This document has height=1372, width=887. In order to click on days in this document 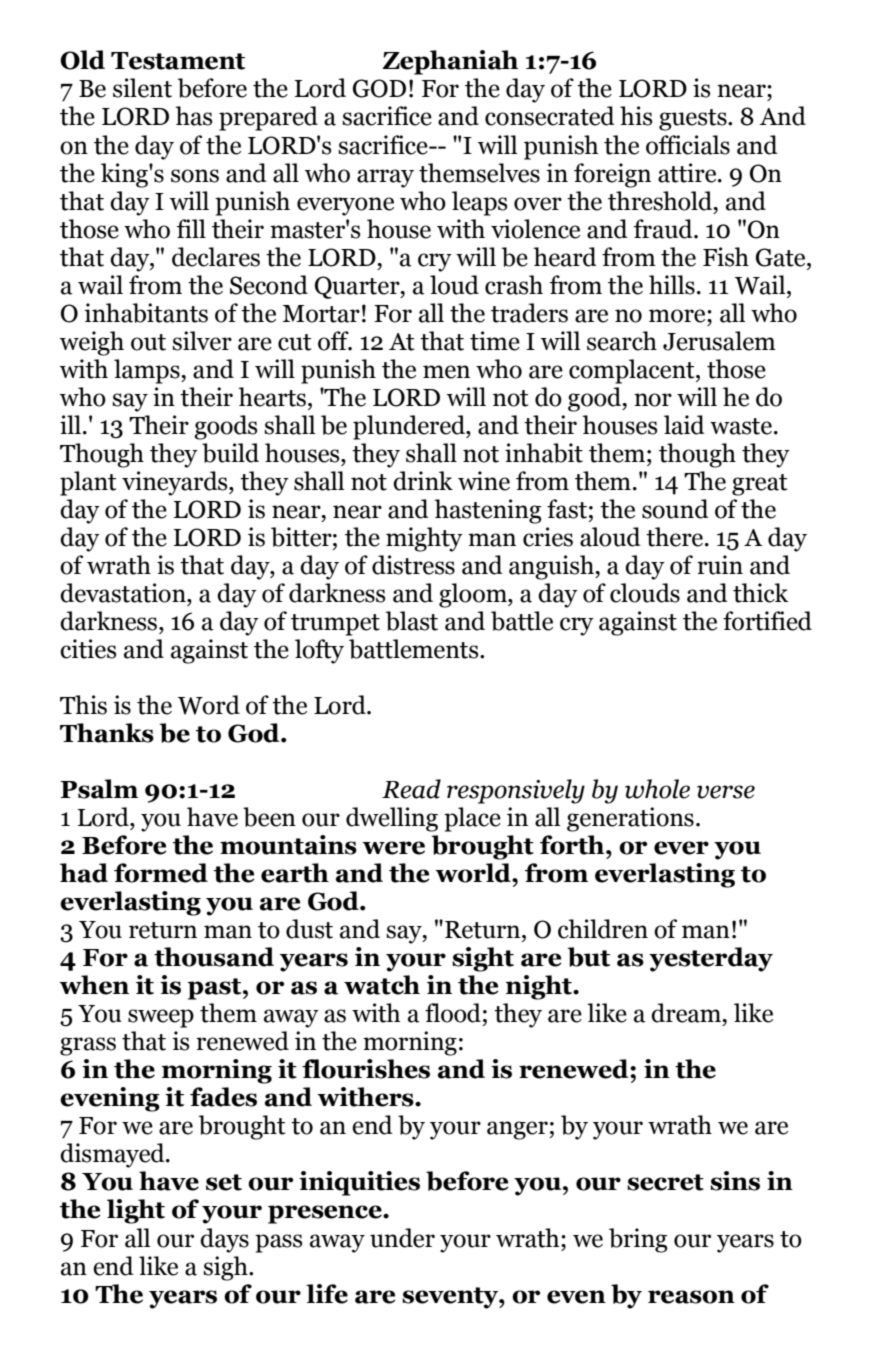, I will do `click(224, 1240)`.
